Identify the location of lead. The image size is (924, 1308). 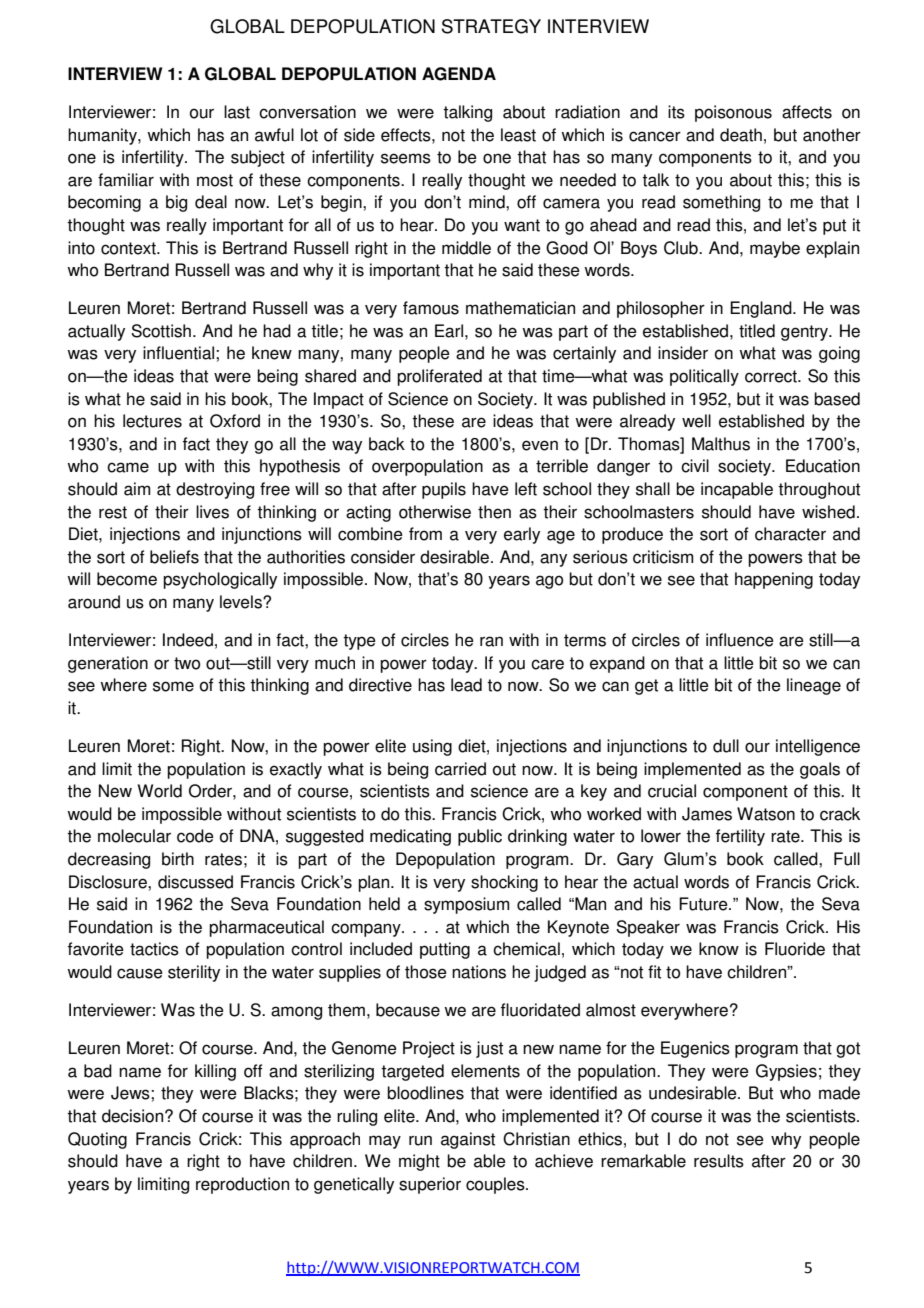
(466, 685).
